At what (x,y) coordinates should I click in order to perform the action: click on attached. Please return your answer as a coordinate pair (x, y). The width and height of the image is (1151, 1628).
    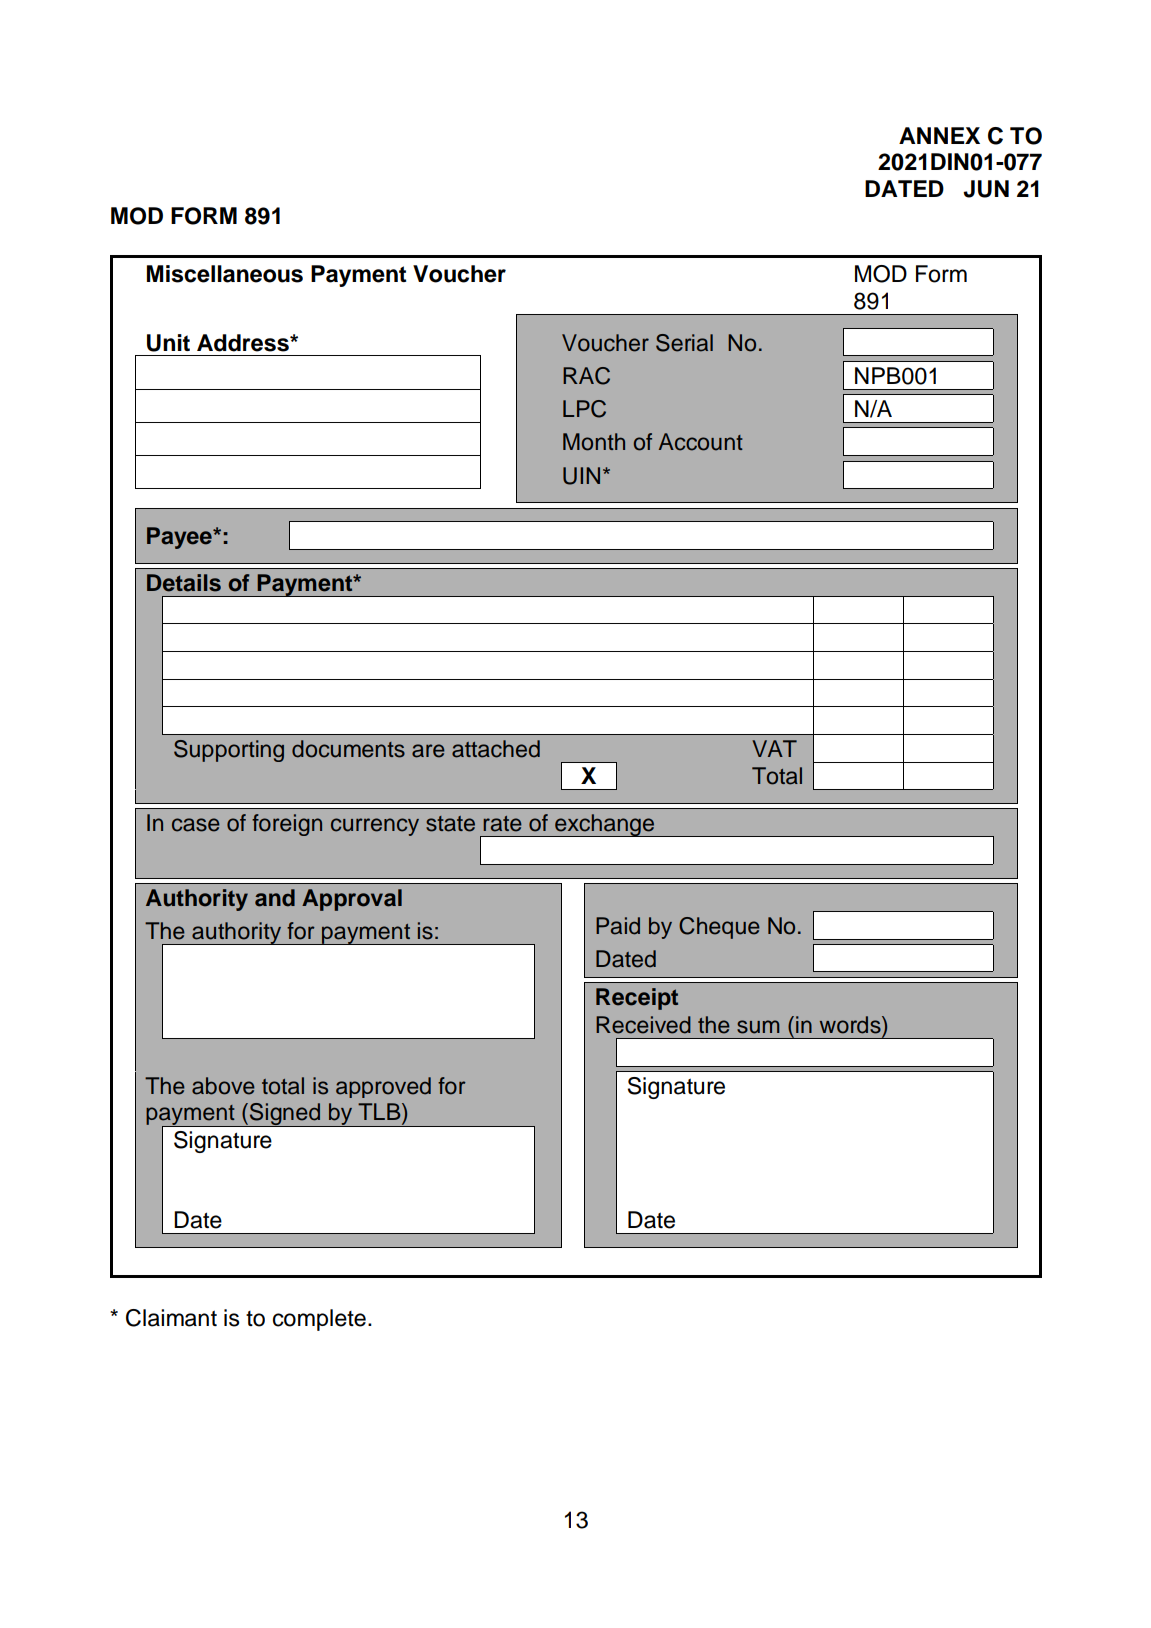
    Looking at the image, I should click on (496, 749).
